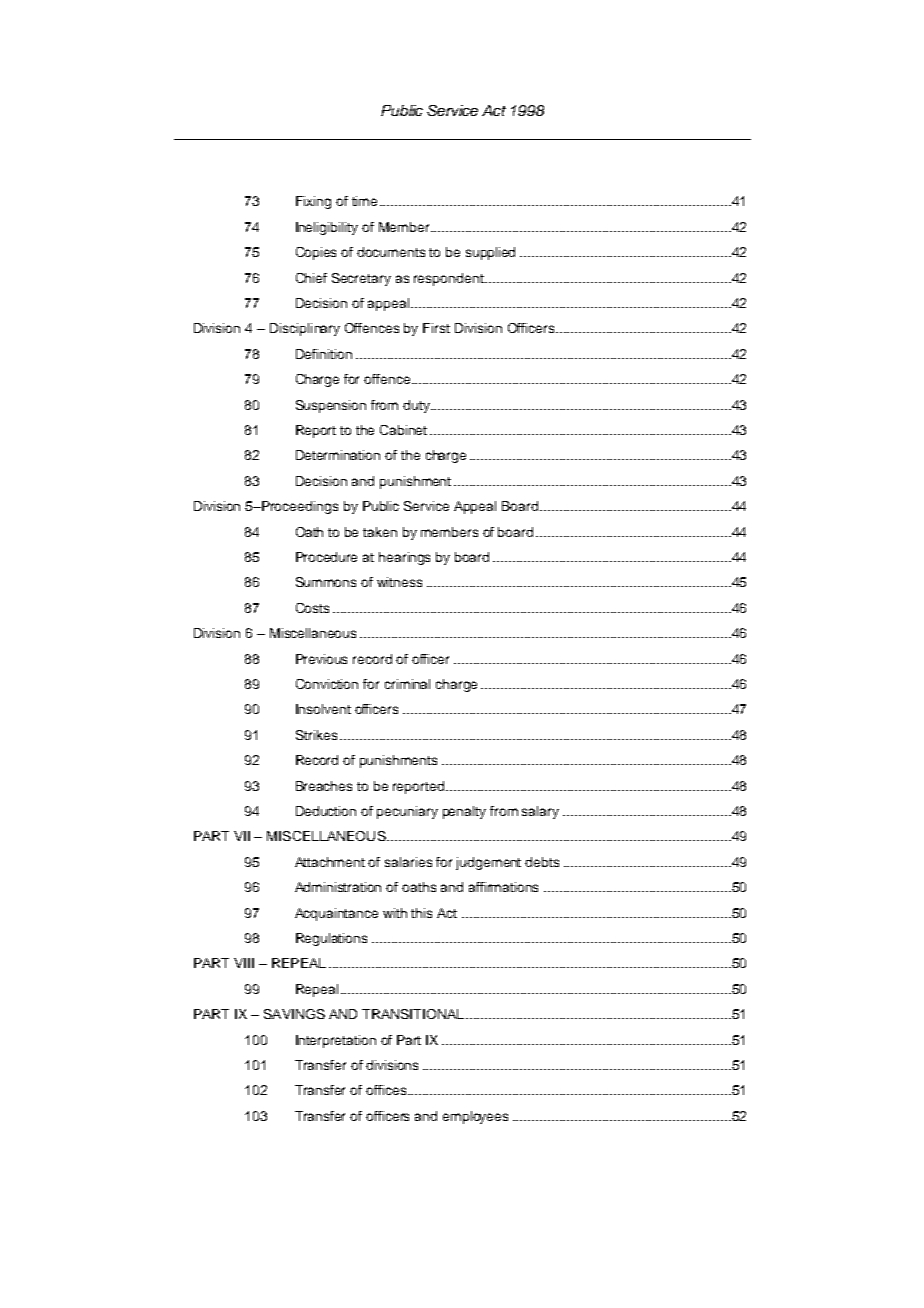  Describe the element at coordinates (294, 1014) in the screenshot. I see `SAVINGS` at that location.
